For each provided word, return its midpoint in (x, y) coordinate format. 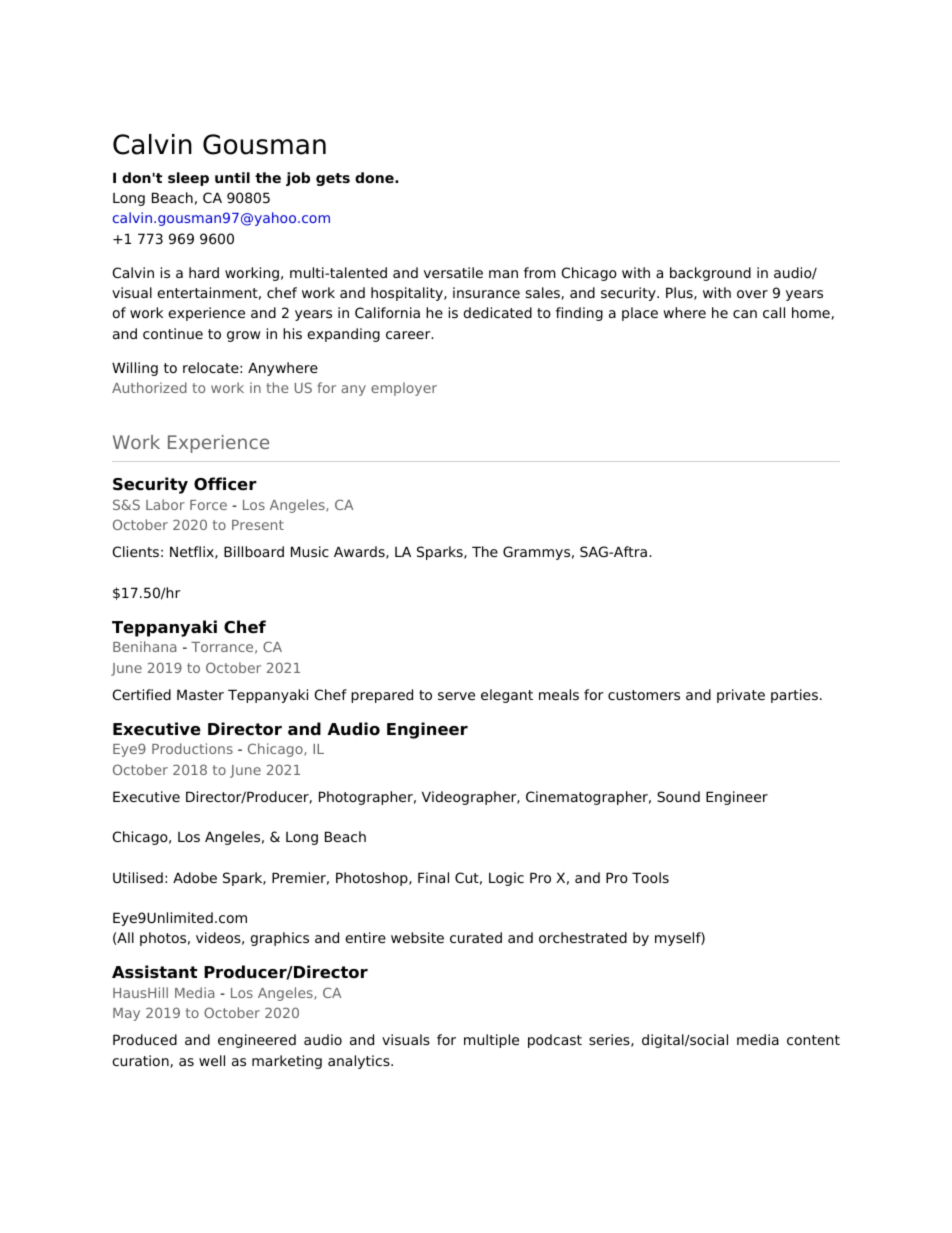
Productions (192, 748)
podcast (555, 1041)
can (745, 314)
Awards (360, 552)
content (813, 1040)
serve (456, 696)
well (212, 1060)
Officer (225, 484)
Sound (678, 796)
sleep (188, 179)
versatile (453, 272)
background (710, 274)
